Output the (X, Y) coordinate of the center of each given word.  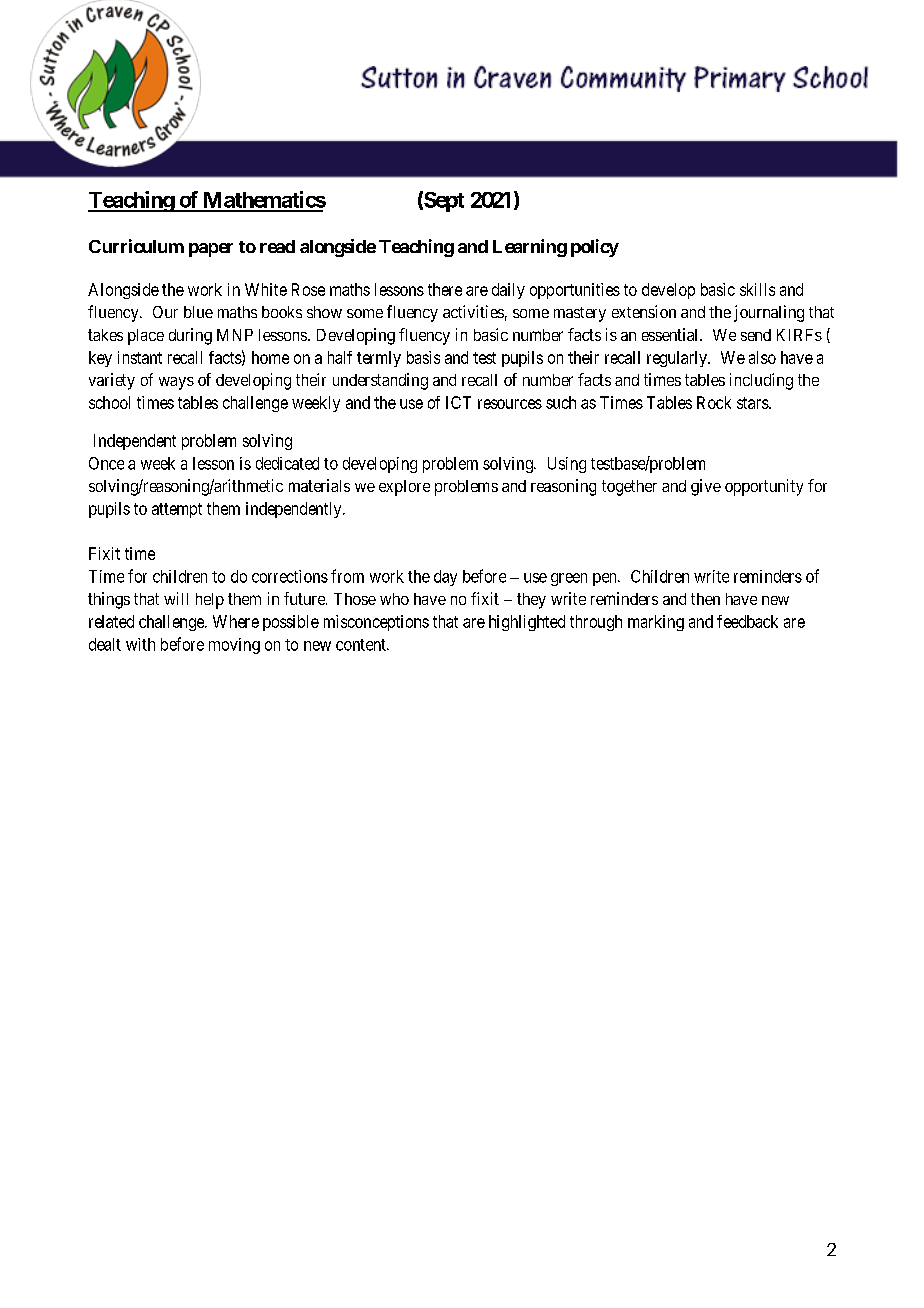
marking (656, 623)
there (445, 289)
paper (211, 250)
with (140, 644)
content (362, 645)
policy (595, 248)
